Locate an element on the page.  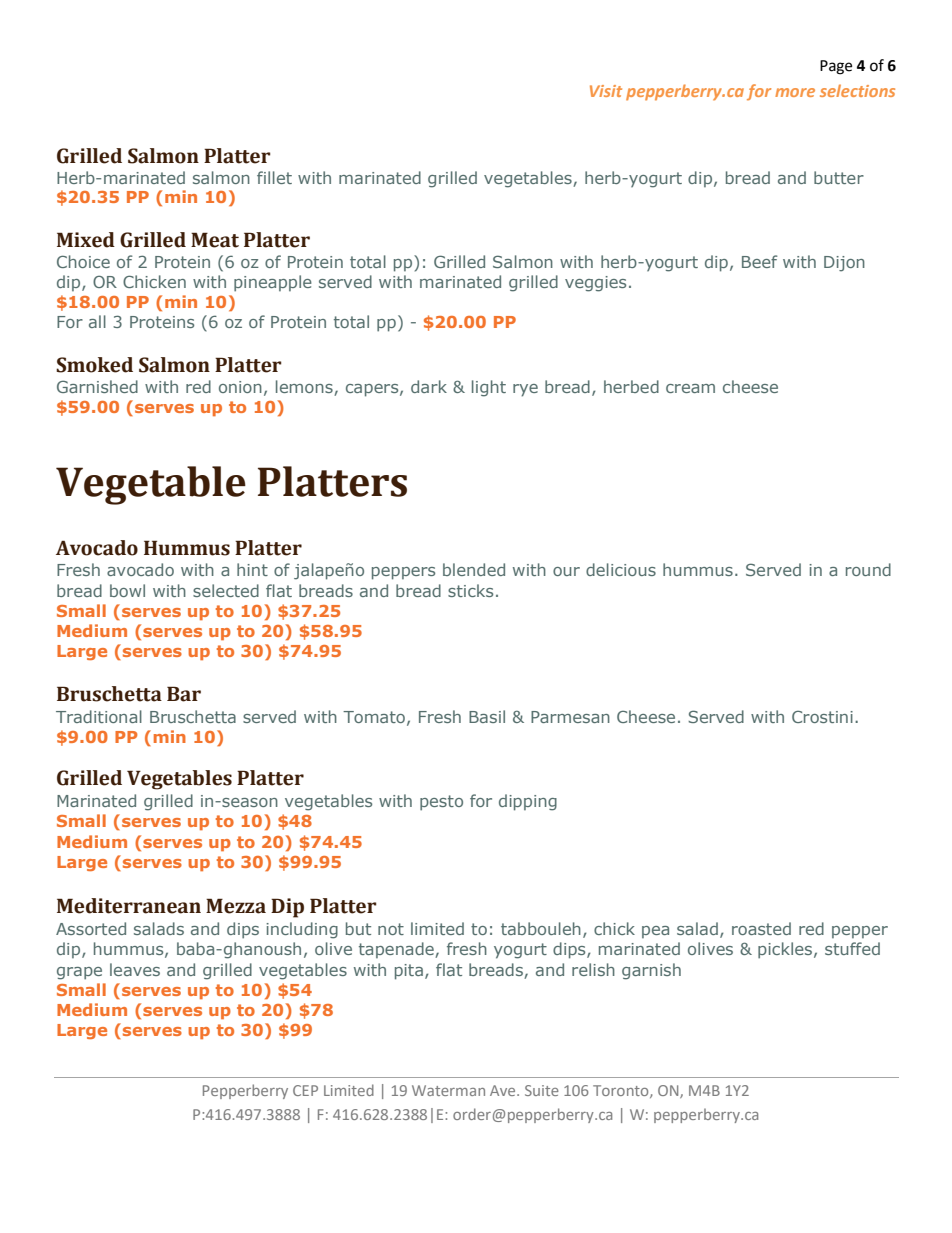
round is located at coordinates (868, 569).
